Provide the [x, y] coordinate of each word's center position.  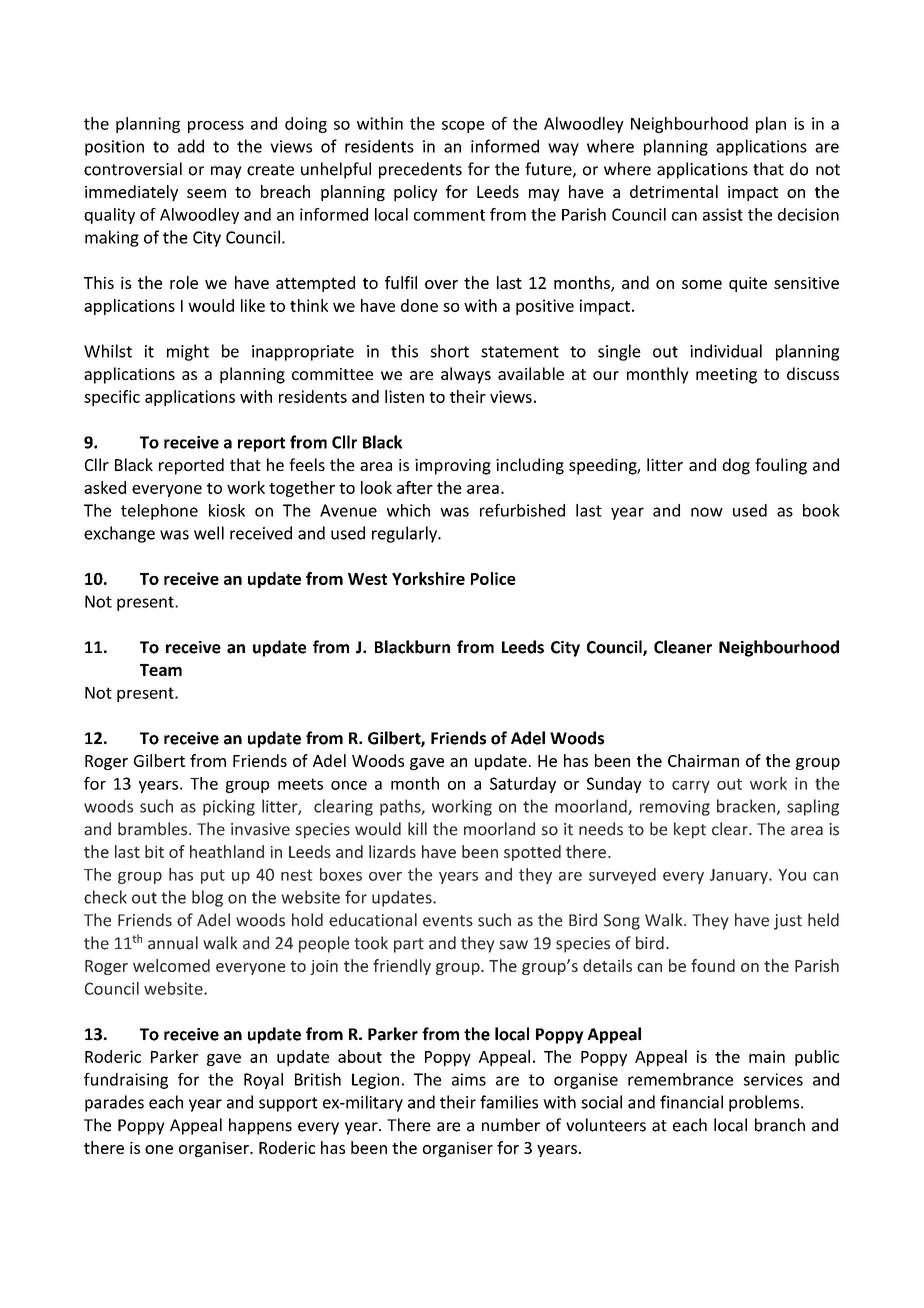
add [191, 146]
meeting [726, 376]
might [188, 352]
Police [493, 578]
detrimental [674, 191]
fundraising [126, 1081]
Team [161, 670]
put [213, 876]
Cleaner [683, 647]
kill [417, 828]
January [740, 876]
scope [463, 127]
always [466, 375]
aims [469, 1079]
